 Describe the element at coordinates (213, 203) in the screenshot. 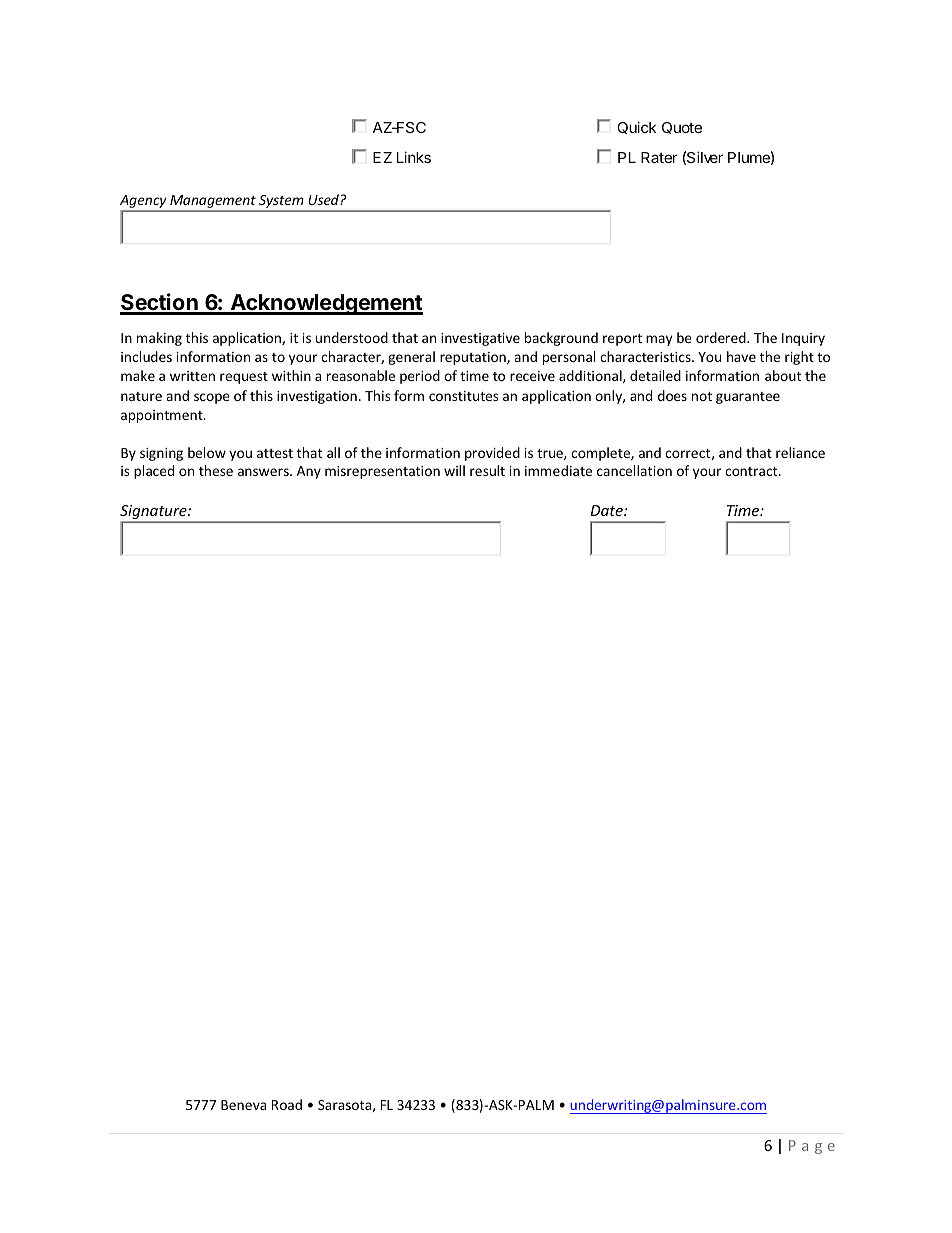

I see `Management` at that location.
